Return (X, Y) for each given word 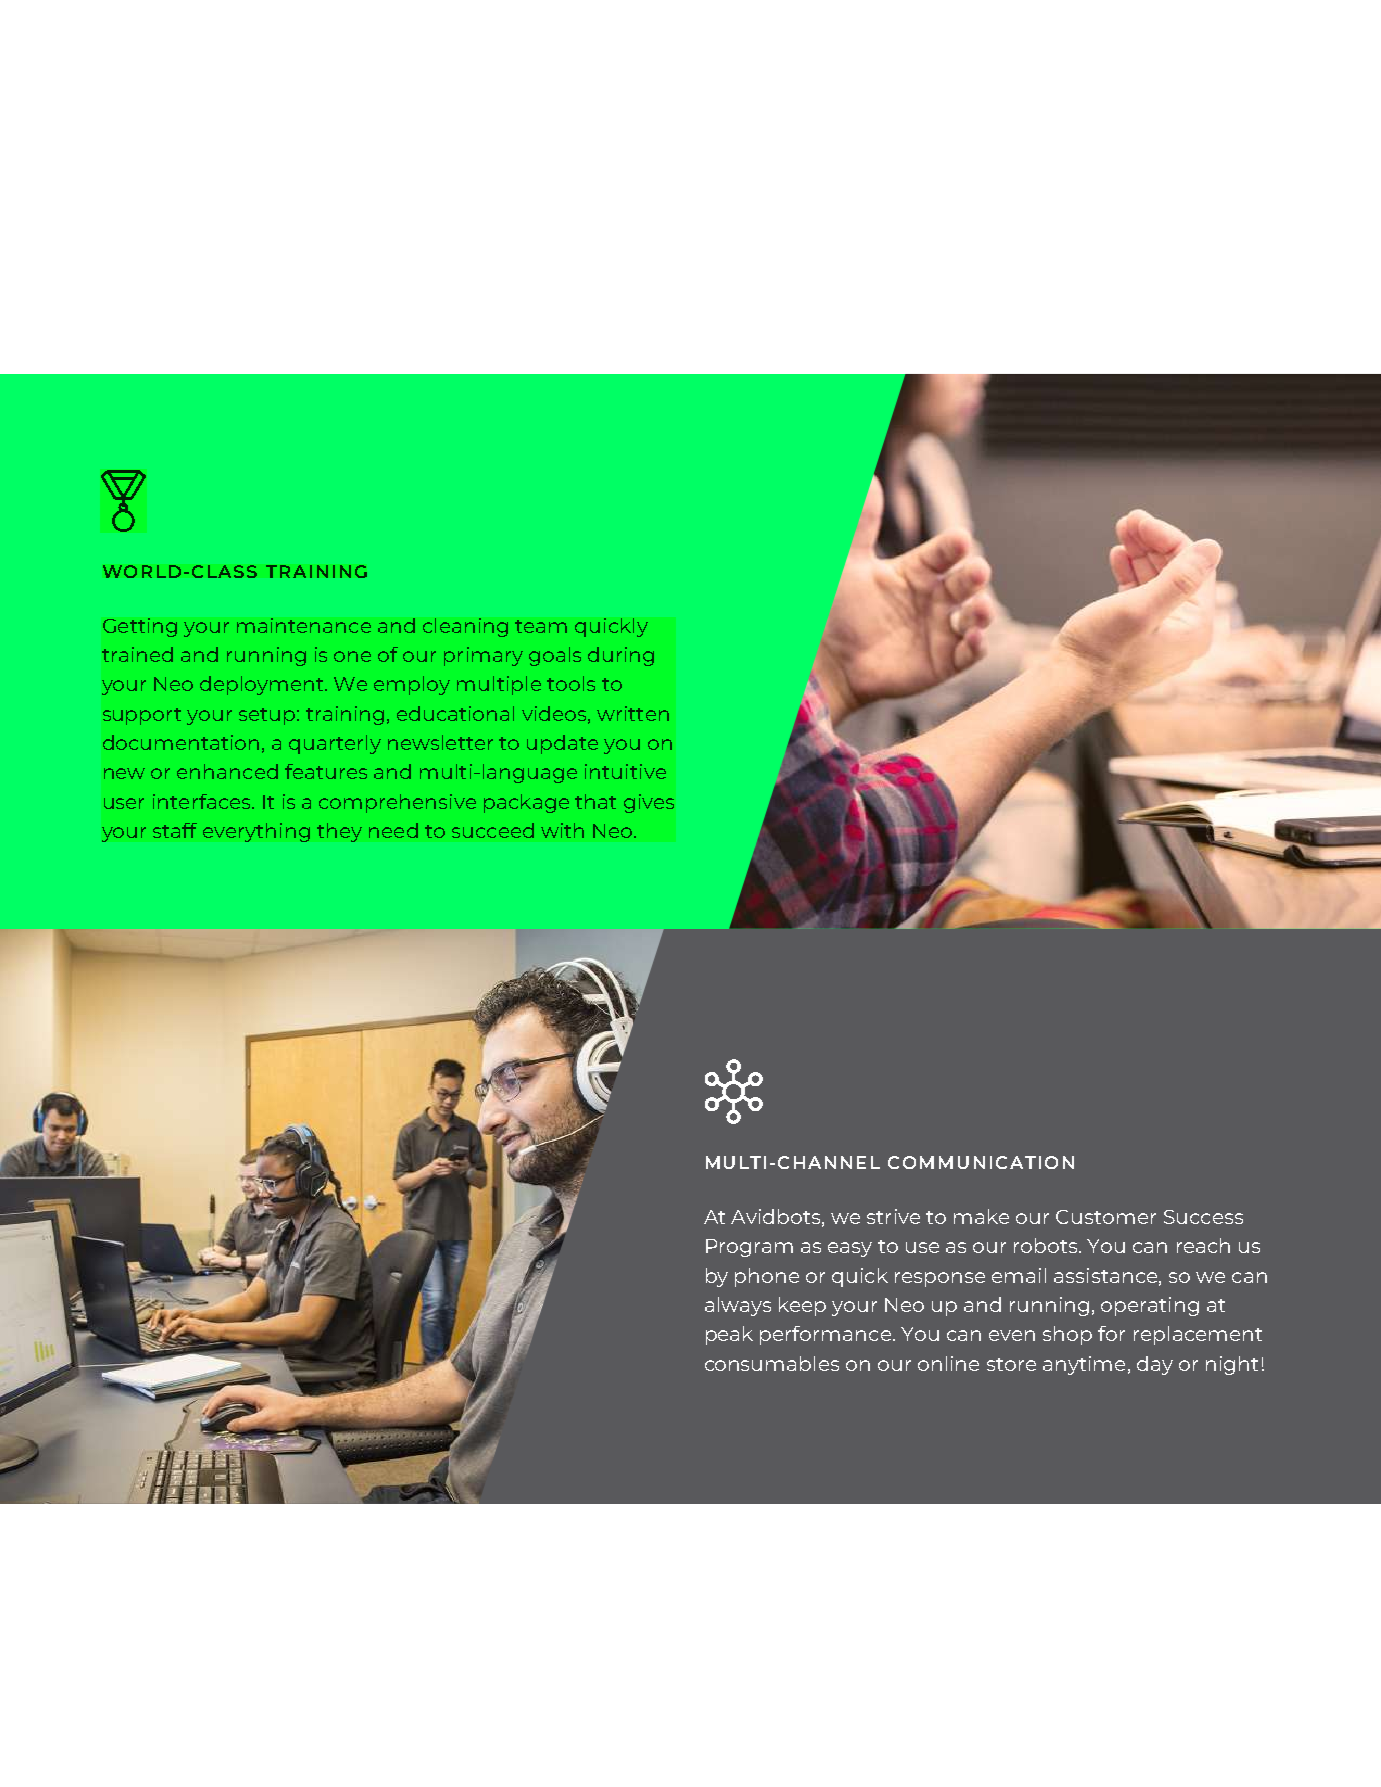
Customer (1106, 1217)
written (633, 713)
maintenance (304, 625)
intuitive (625, 771)
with (562, 830)
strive (893, 1216)
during (621, 656)
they (339, 832)
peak (729, 1335)
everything (256, 832)
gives (649, 803)
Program (749, 1248)
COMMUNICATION (981, 1162)
